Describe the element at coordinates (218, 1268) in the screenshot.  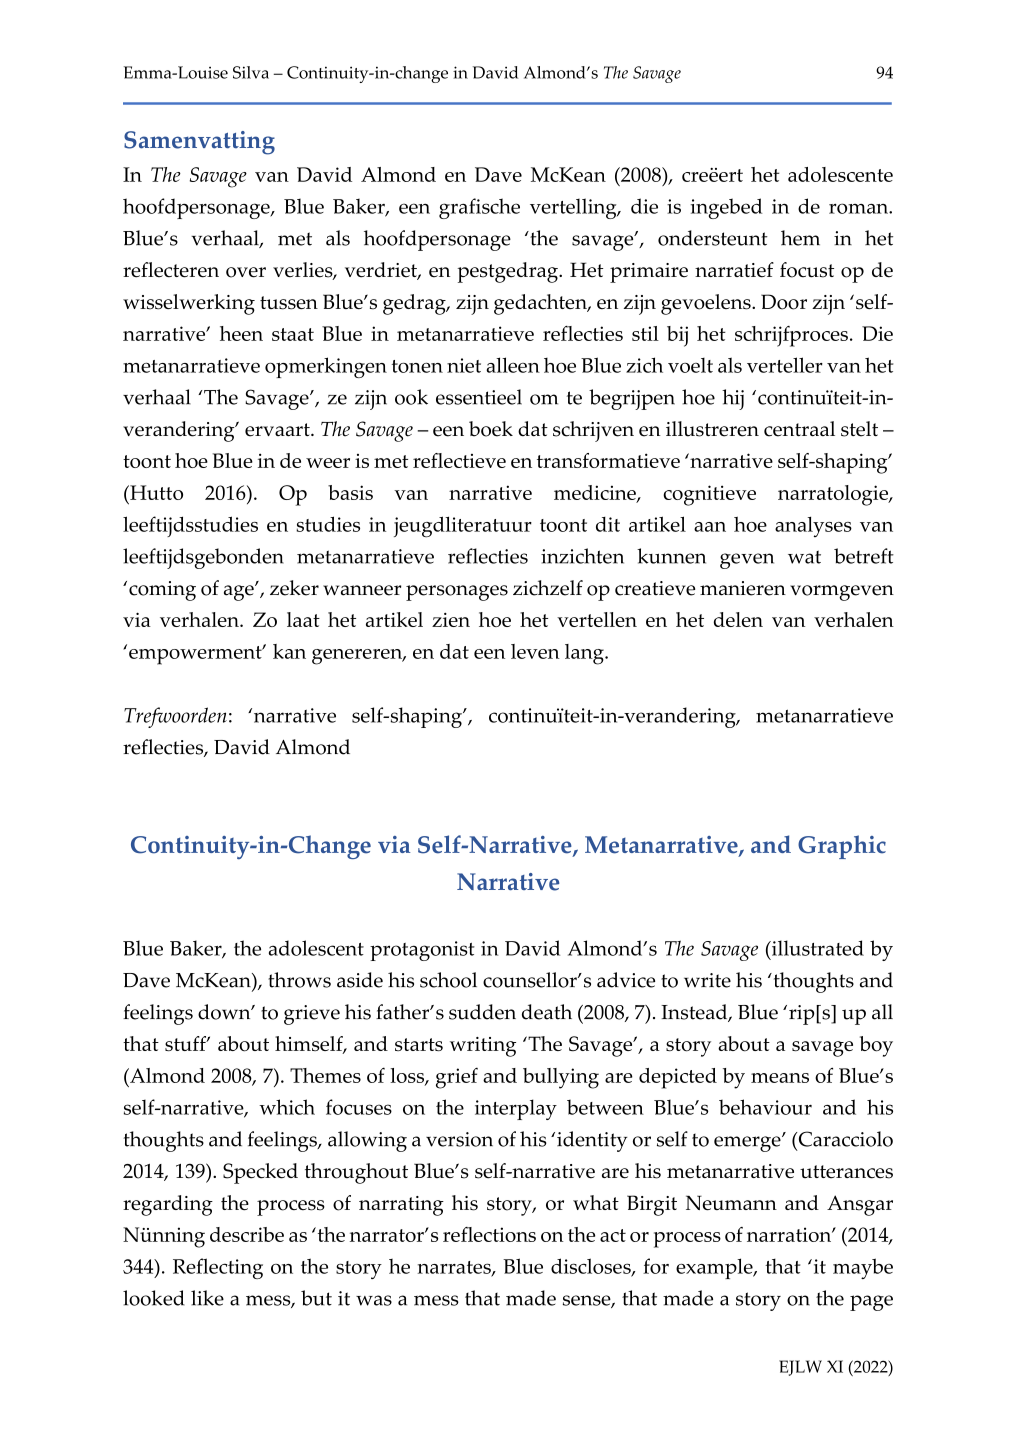
I see `Reflecting` at that location.
